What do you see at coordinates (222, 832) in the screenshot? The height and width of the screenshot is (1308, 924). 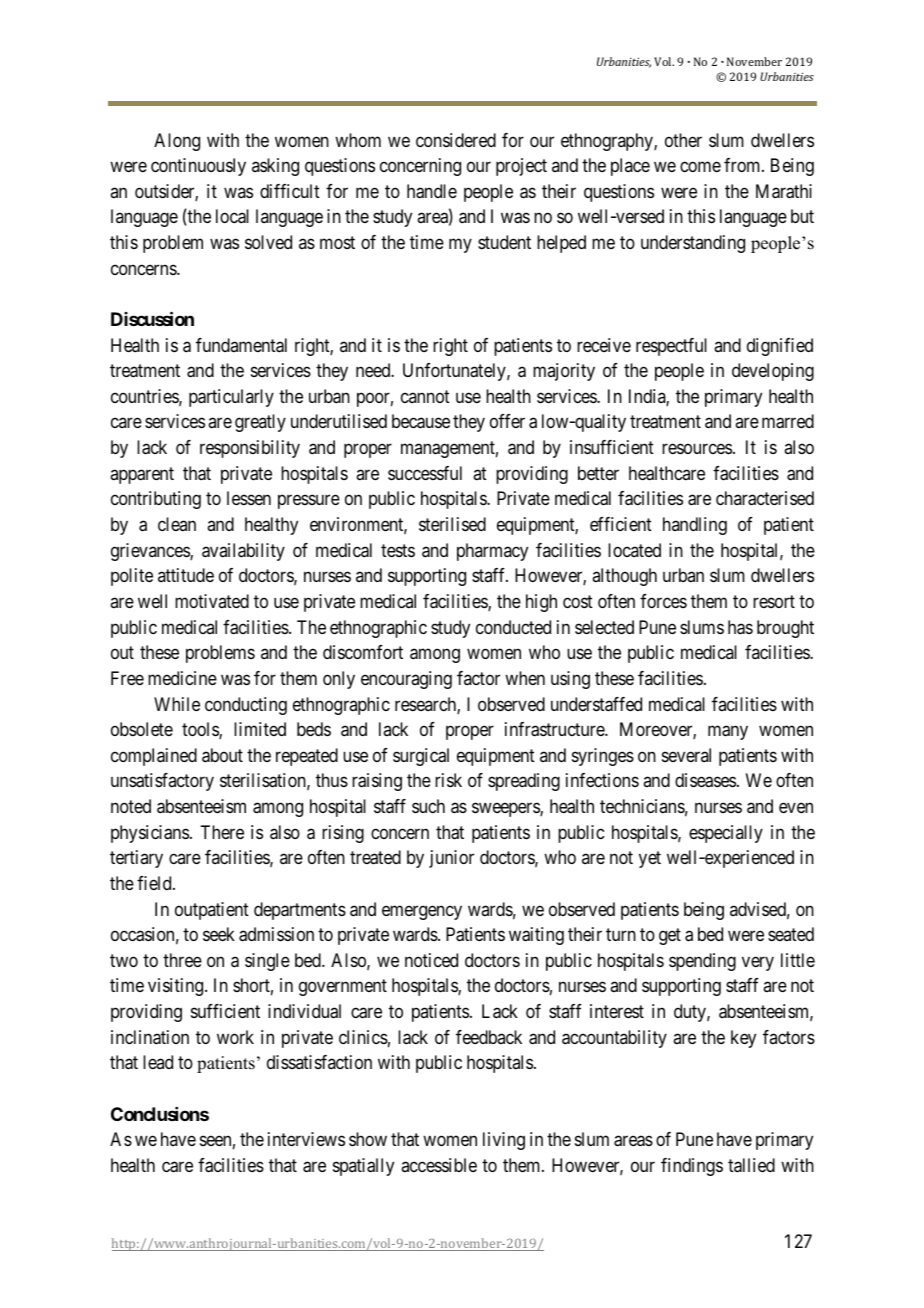 I see `There` at bounding box center [222, 832].
